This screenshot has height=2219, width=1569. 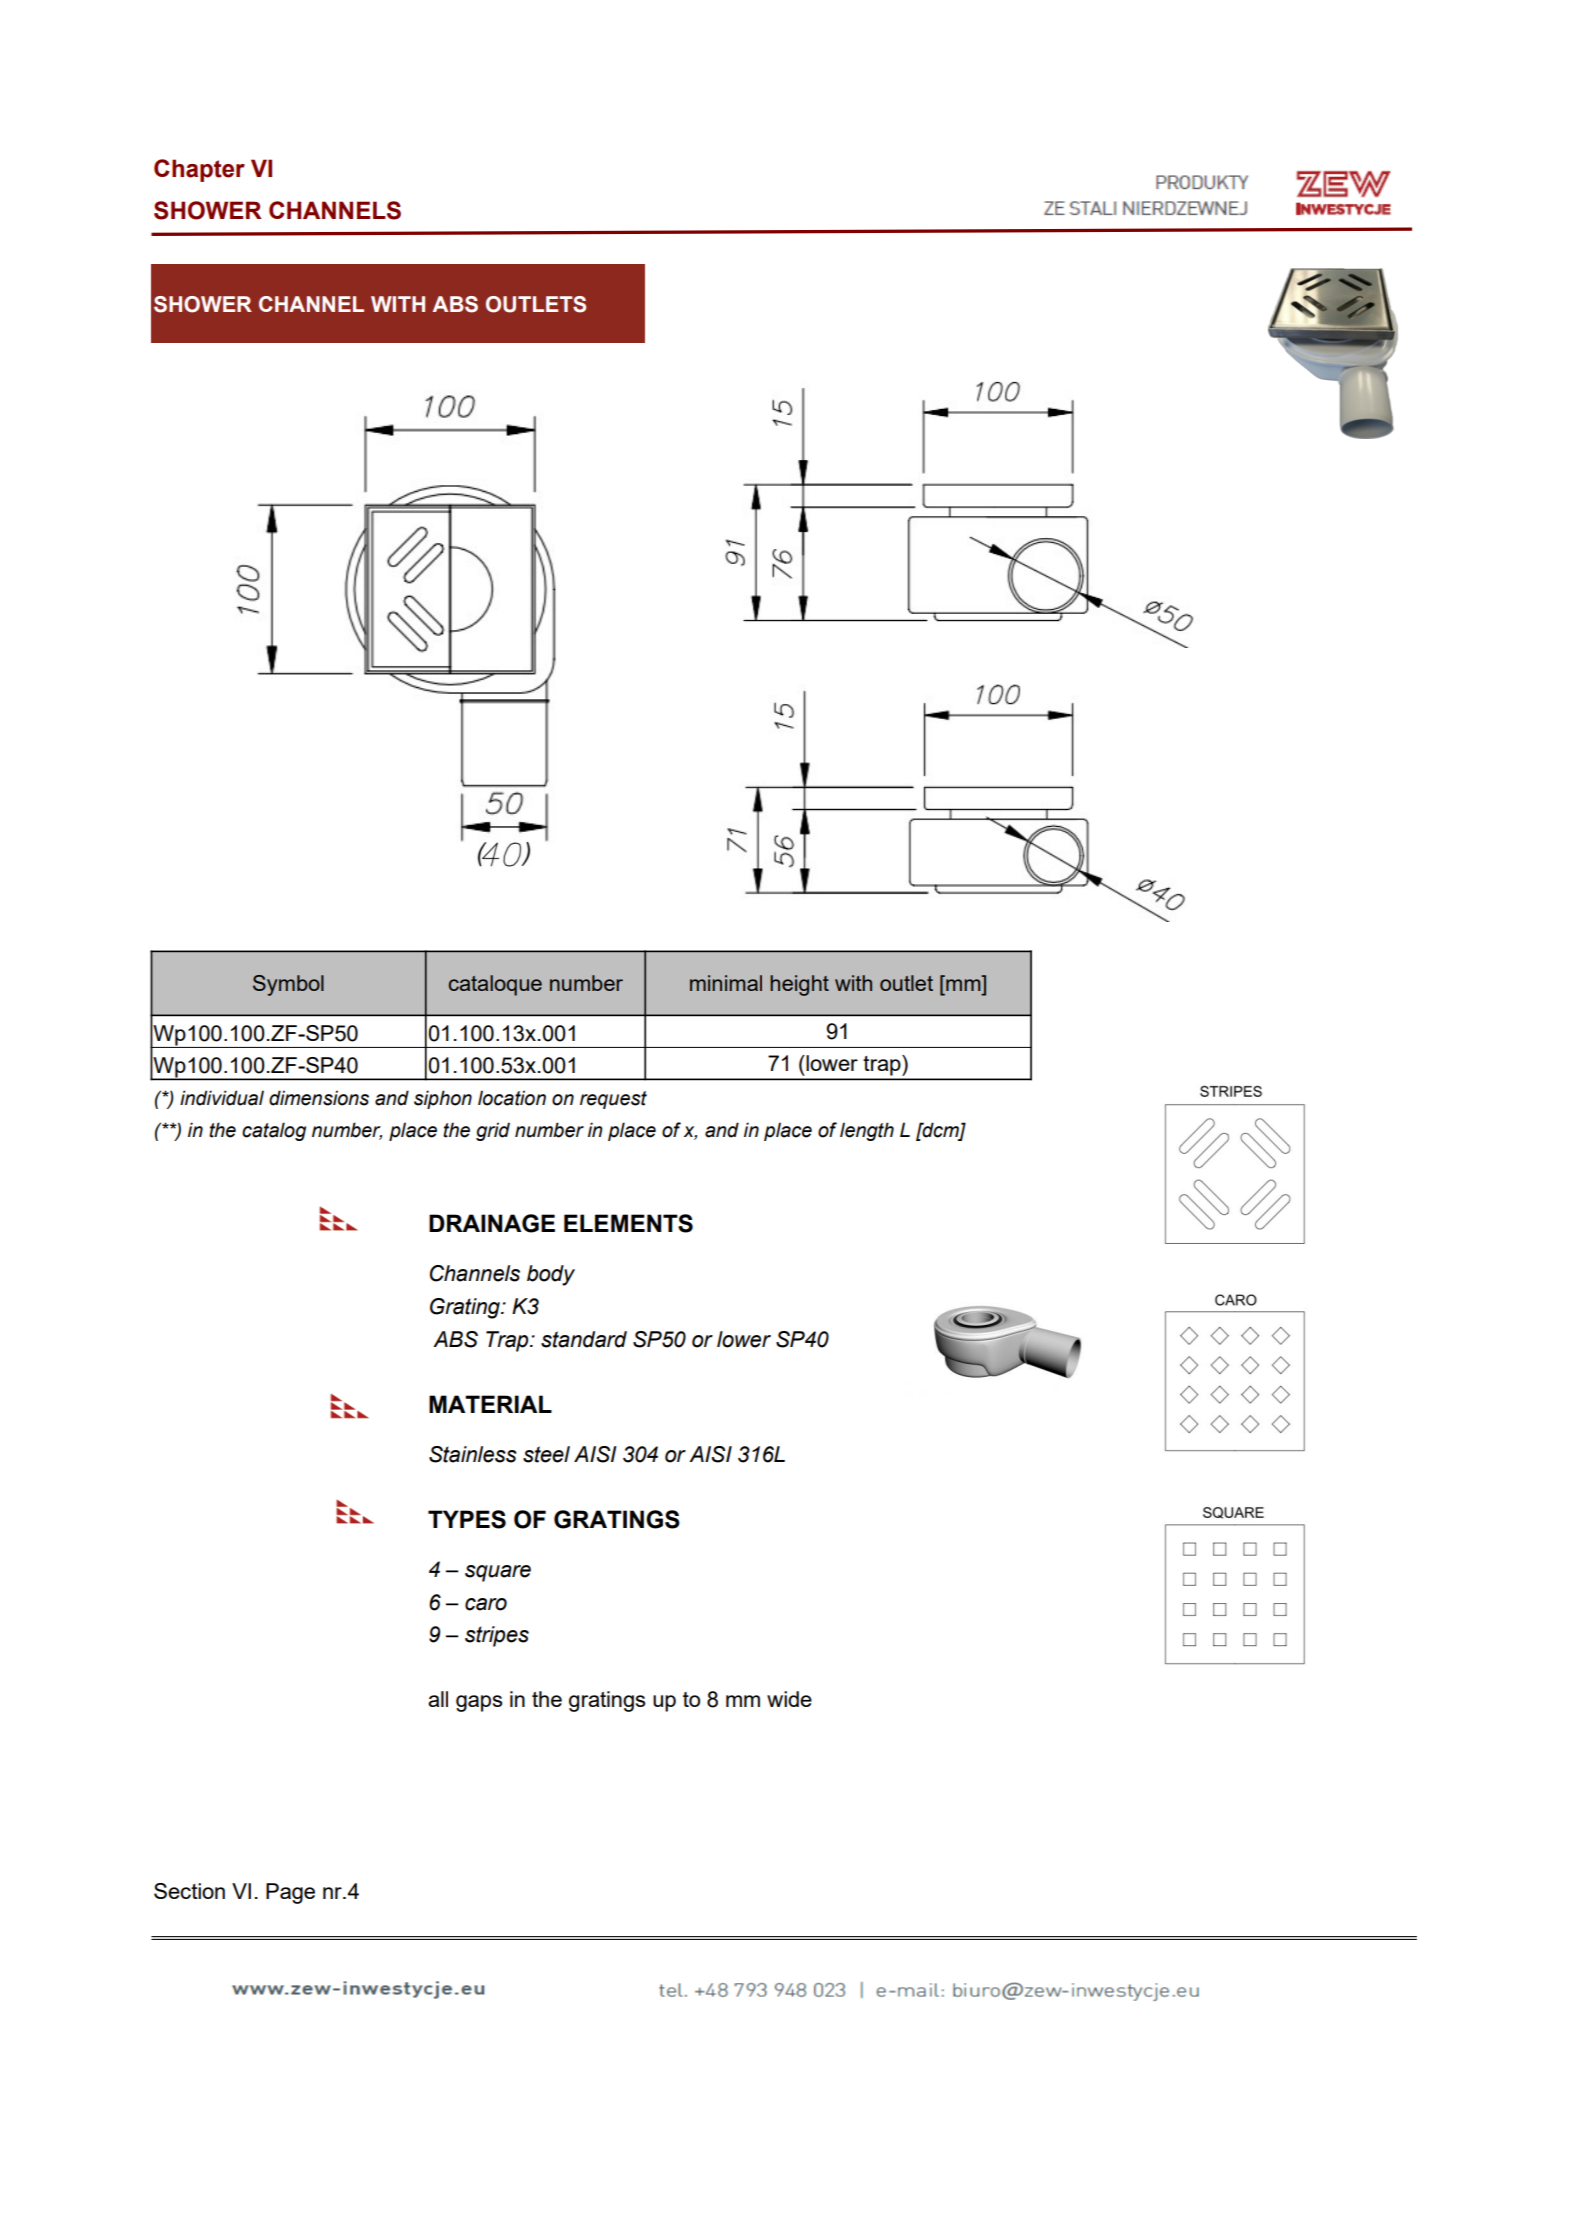 What do you see at coordinates (512, 1098) in the screenshot?
I see `location` at bounding box center [512, 1098].
